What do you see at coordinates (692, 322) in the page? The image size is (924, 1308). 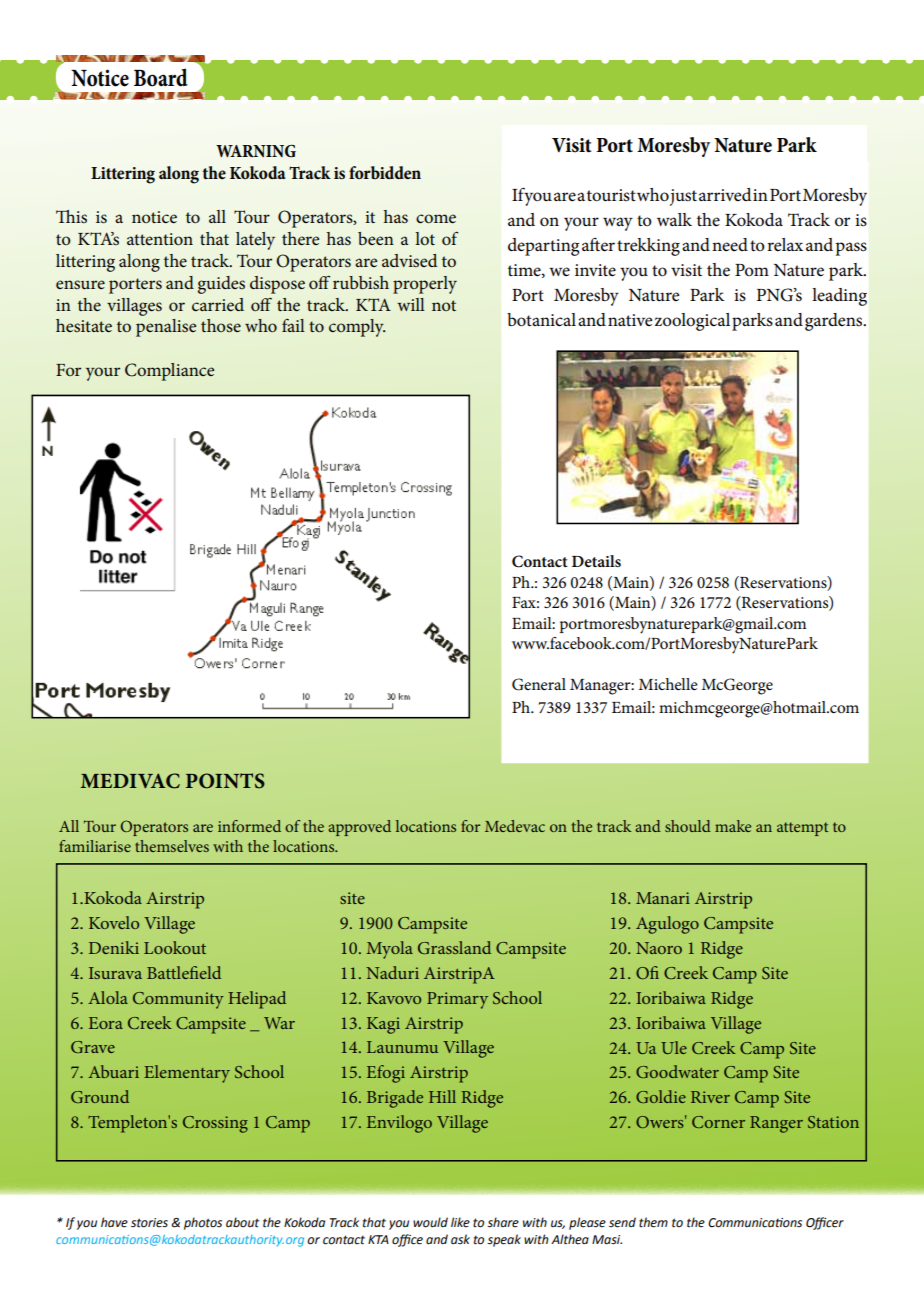 I see `zoological` at bounding box center [692, 322].
